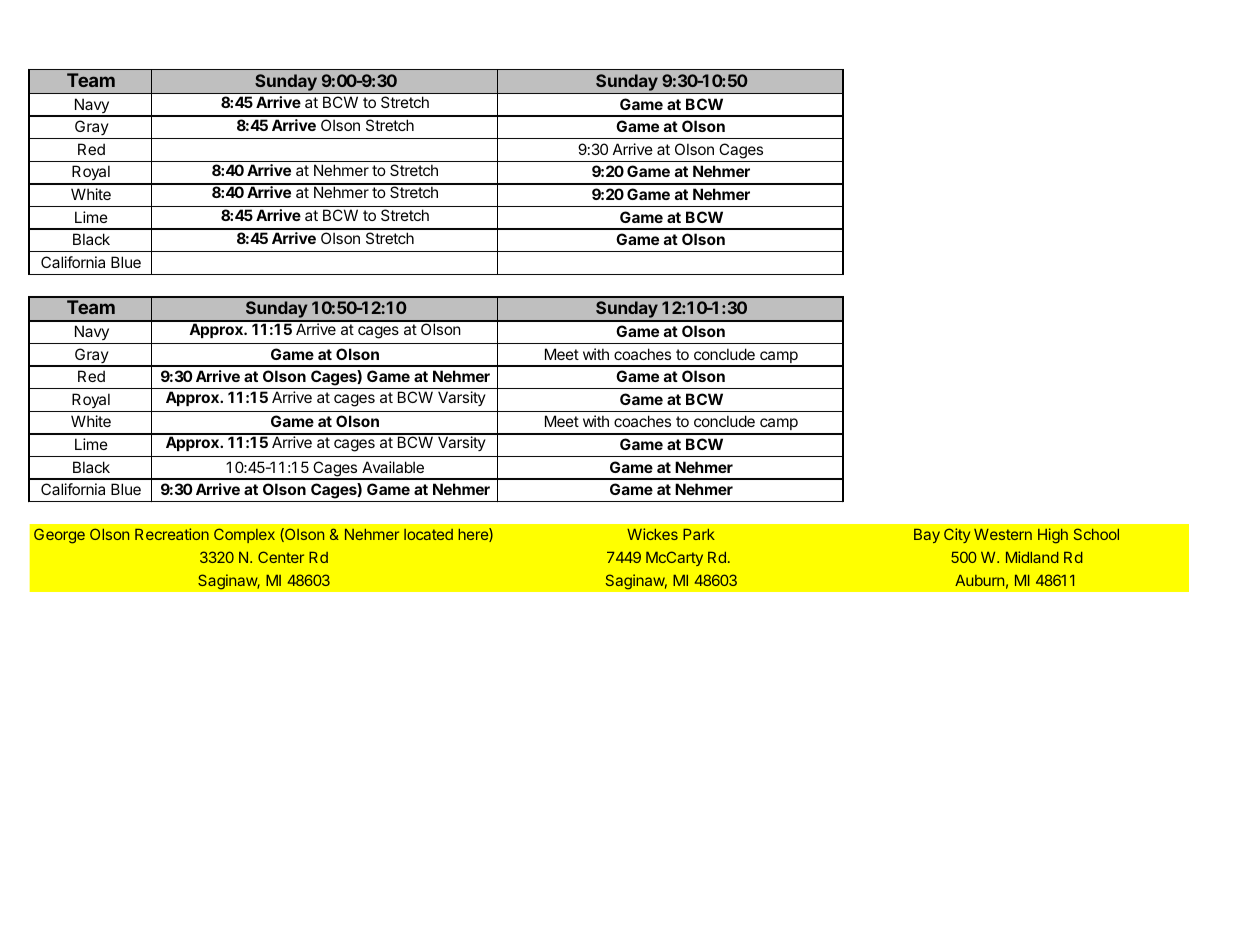 Image resolution: width=1233 pixels, height=952 pixels. Describe the element at coordinates (1032, 557) in the screenshot. I see `Midland` at that location.
